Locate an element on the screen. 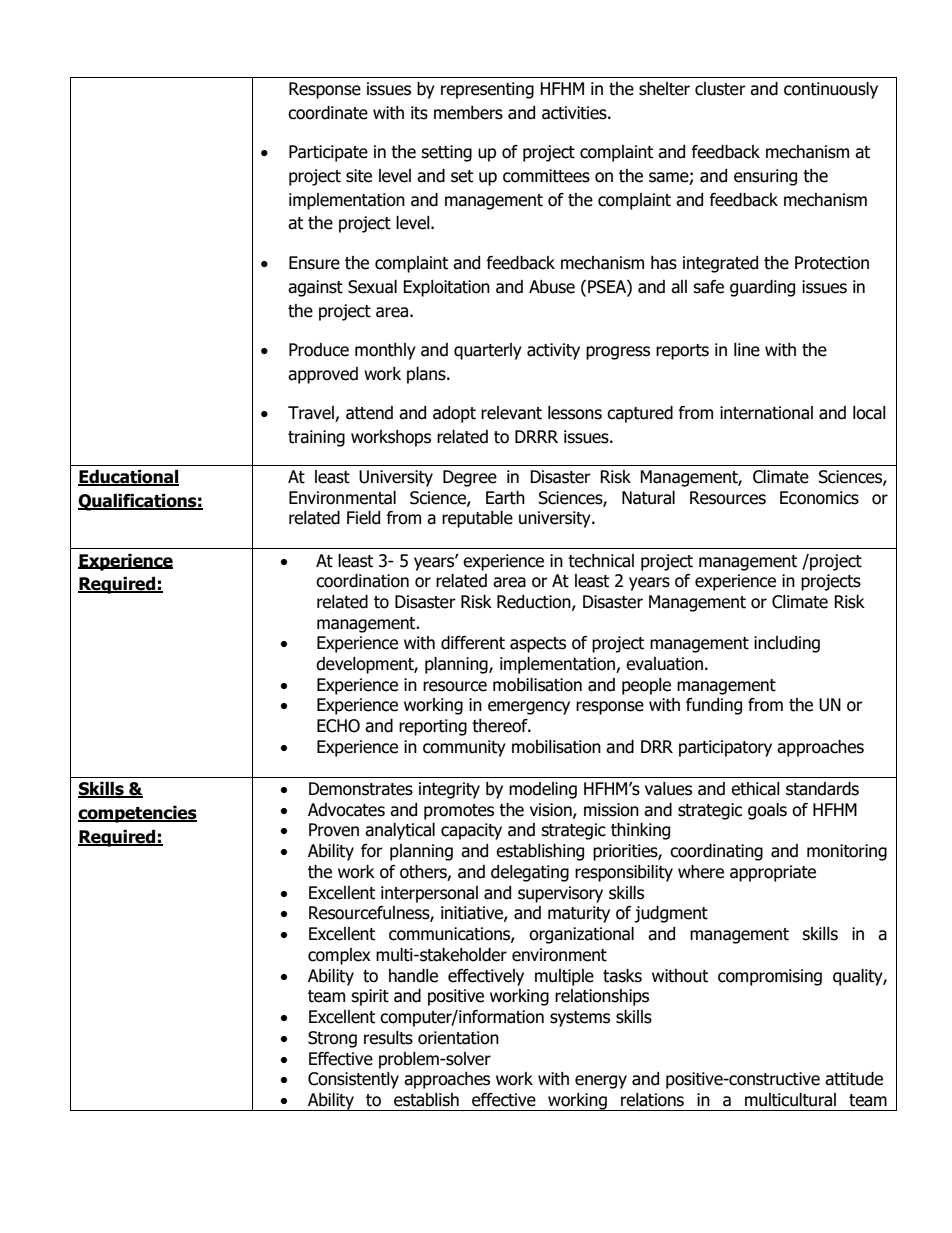 This screenshot has height=1233, width=952. Economics is located at coordinates (819, 498).
